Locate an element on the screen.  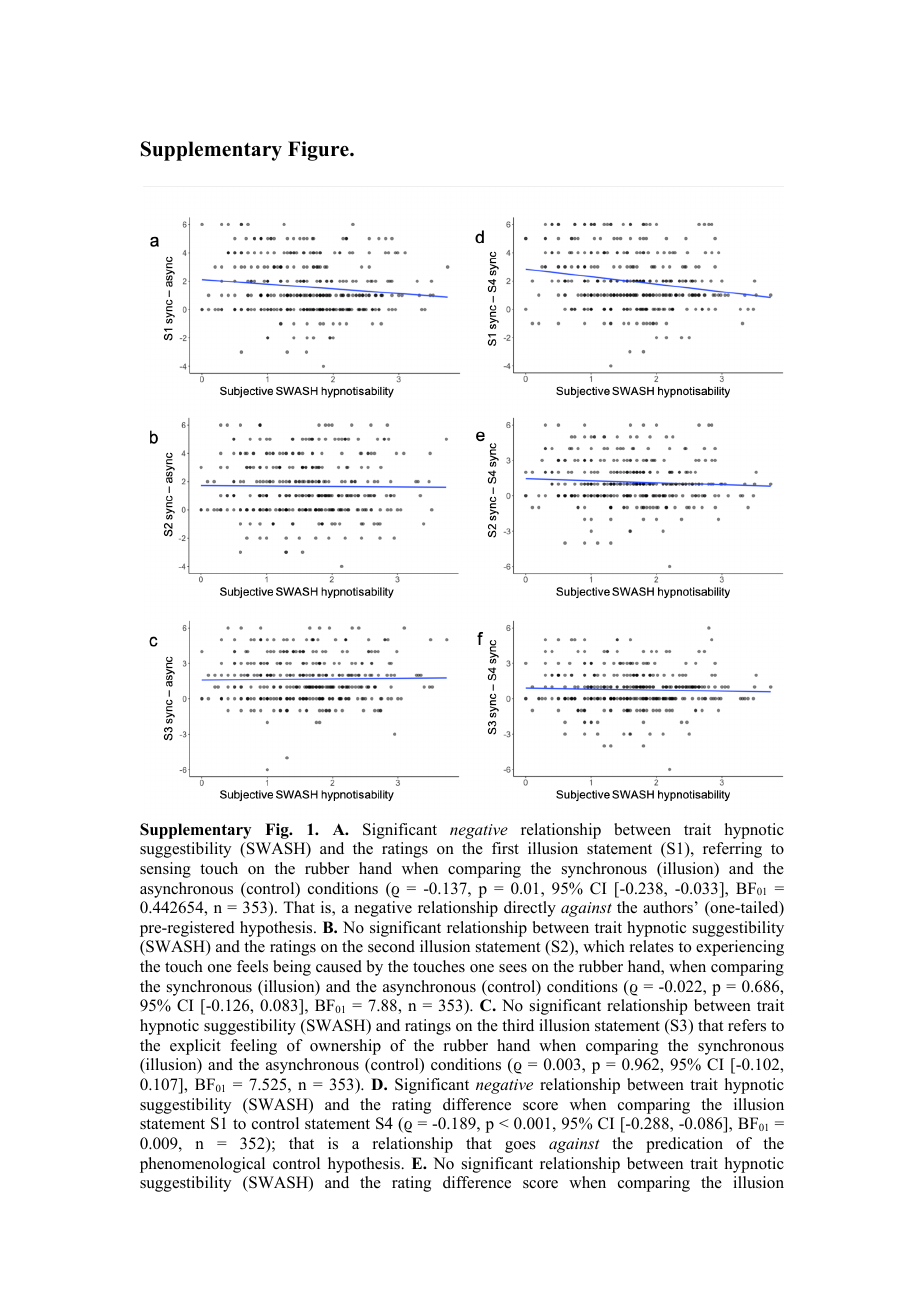
Figure is located at coordinates (319, 151).
